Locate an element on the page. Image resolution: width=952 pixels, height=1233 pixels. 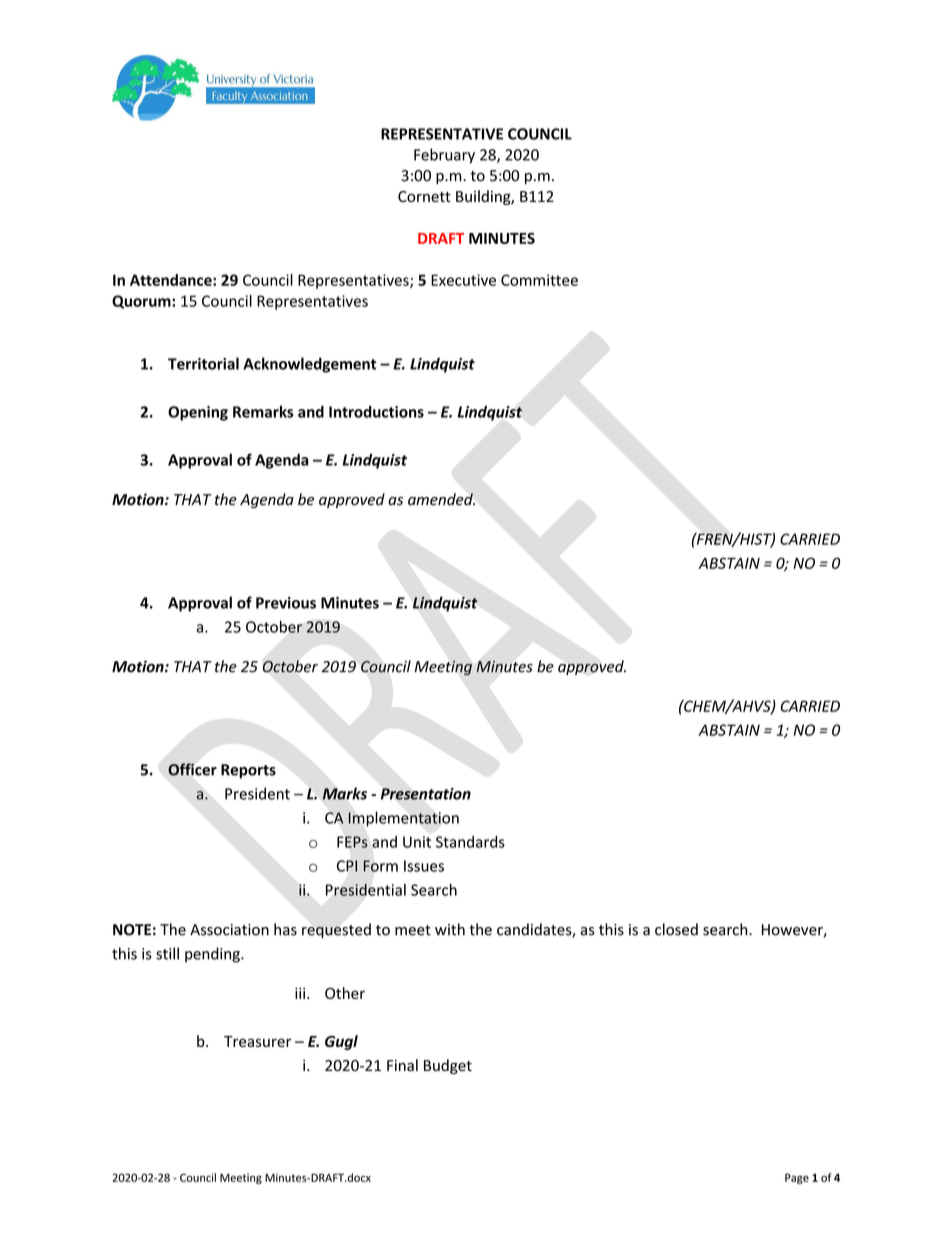
Budget is located at coordinates (448, 1066).
